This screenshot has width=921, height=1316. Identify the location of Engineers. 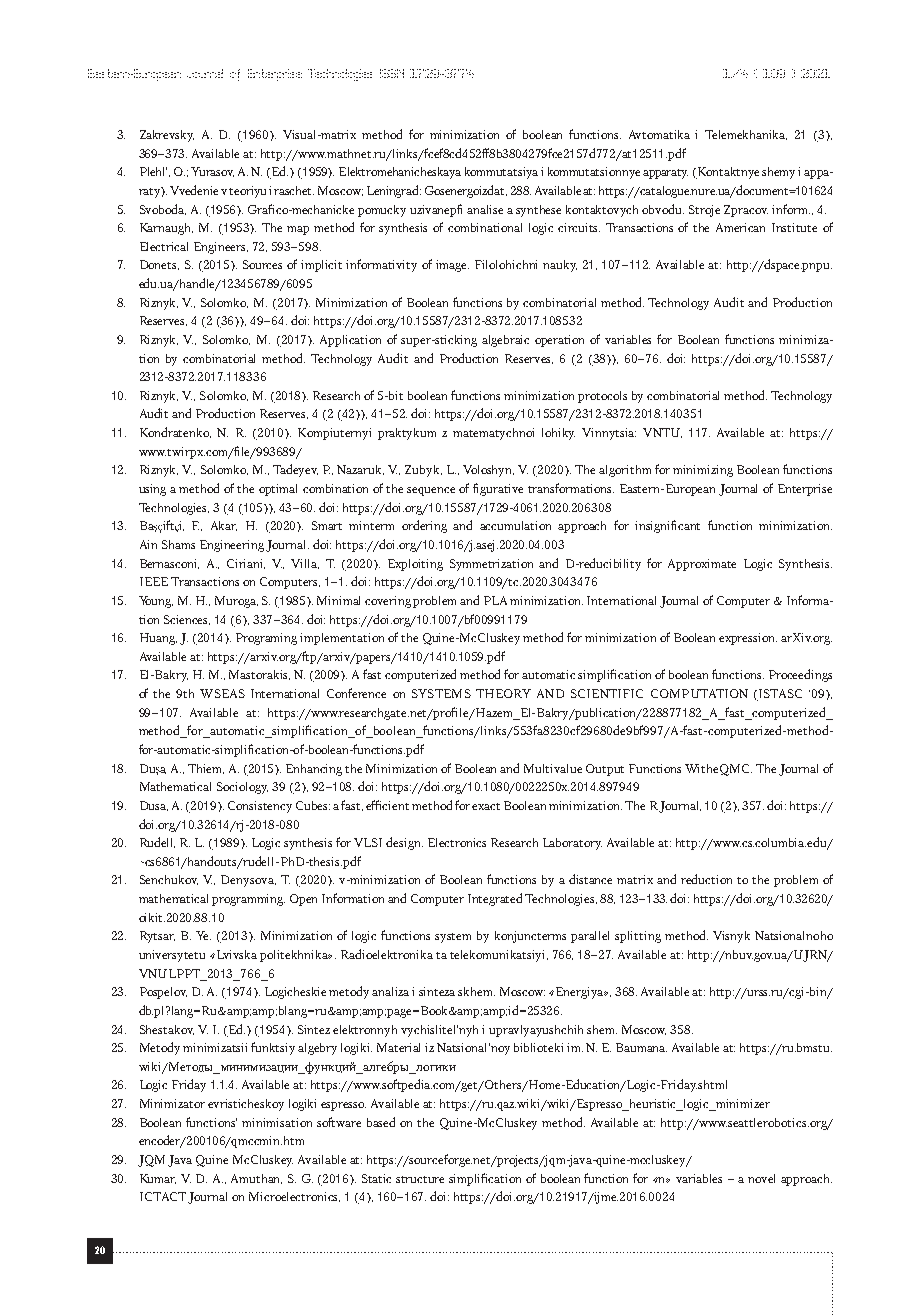
(221, 248).
